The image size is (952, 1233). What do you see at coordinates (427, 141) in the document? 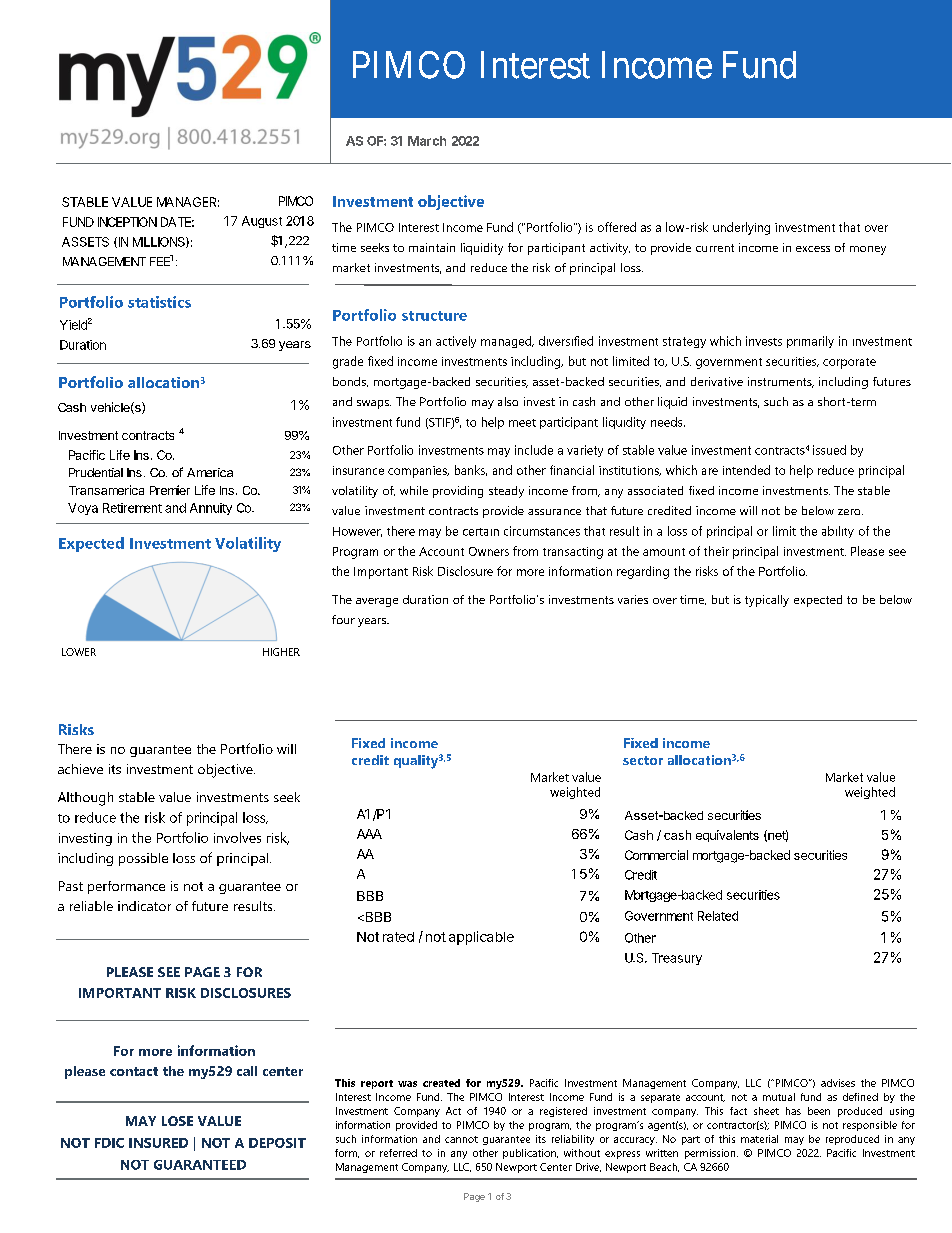
I see `March` at bounding box center [427, 141].
